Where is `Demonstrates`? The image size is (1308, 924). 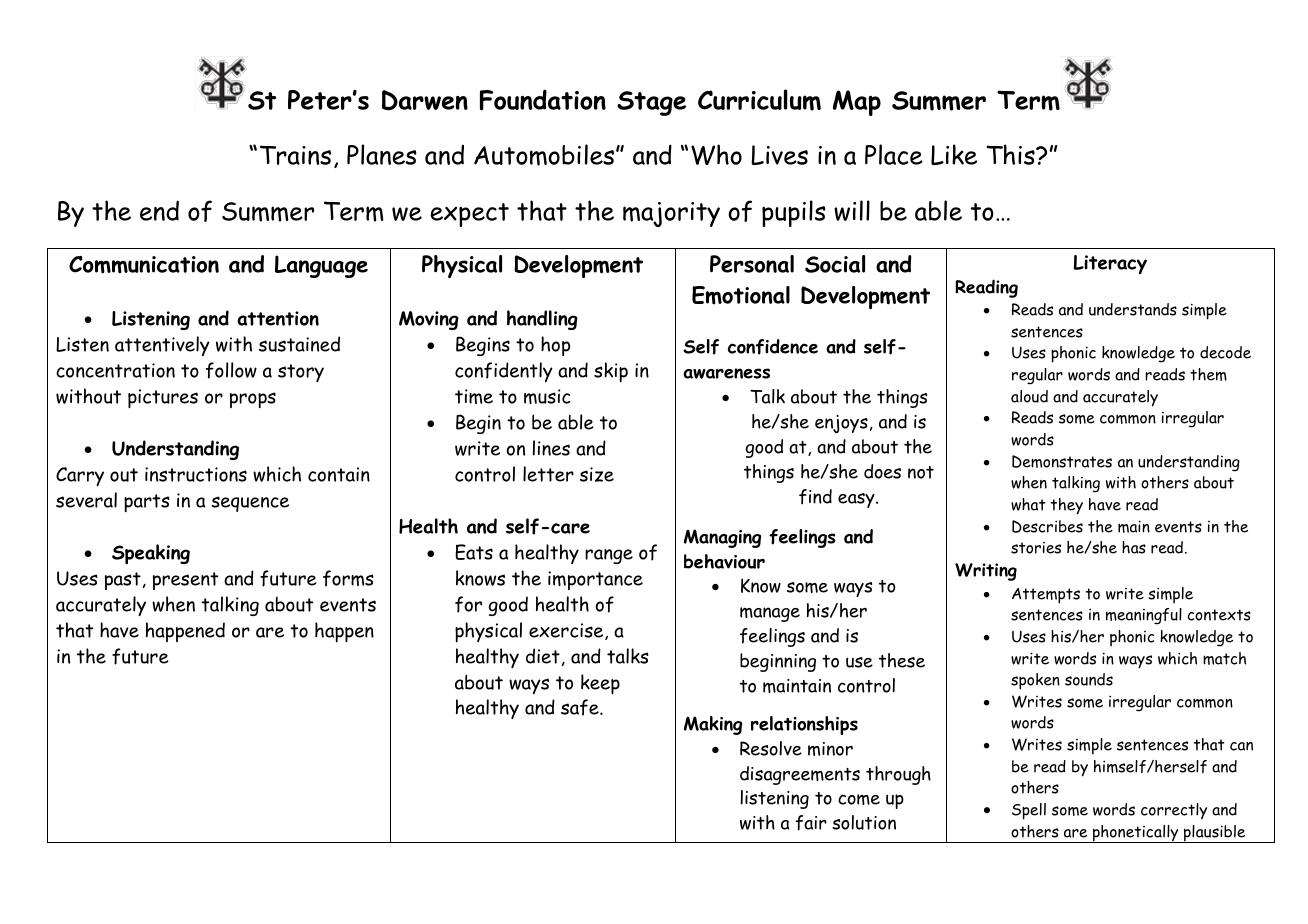 Demonstrates is located at coordinates (1062, 461).
